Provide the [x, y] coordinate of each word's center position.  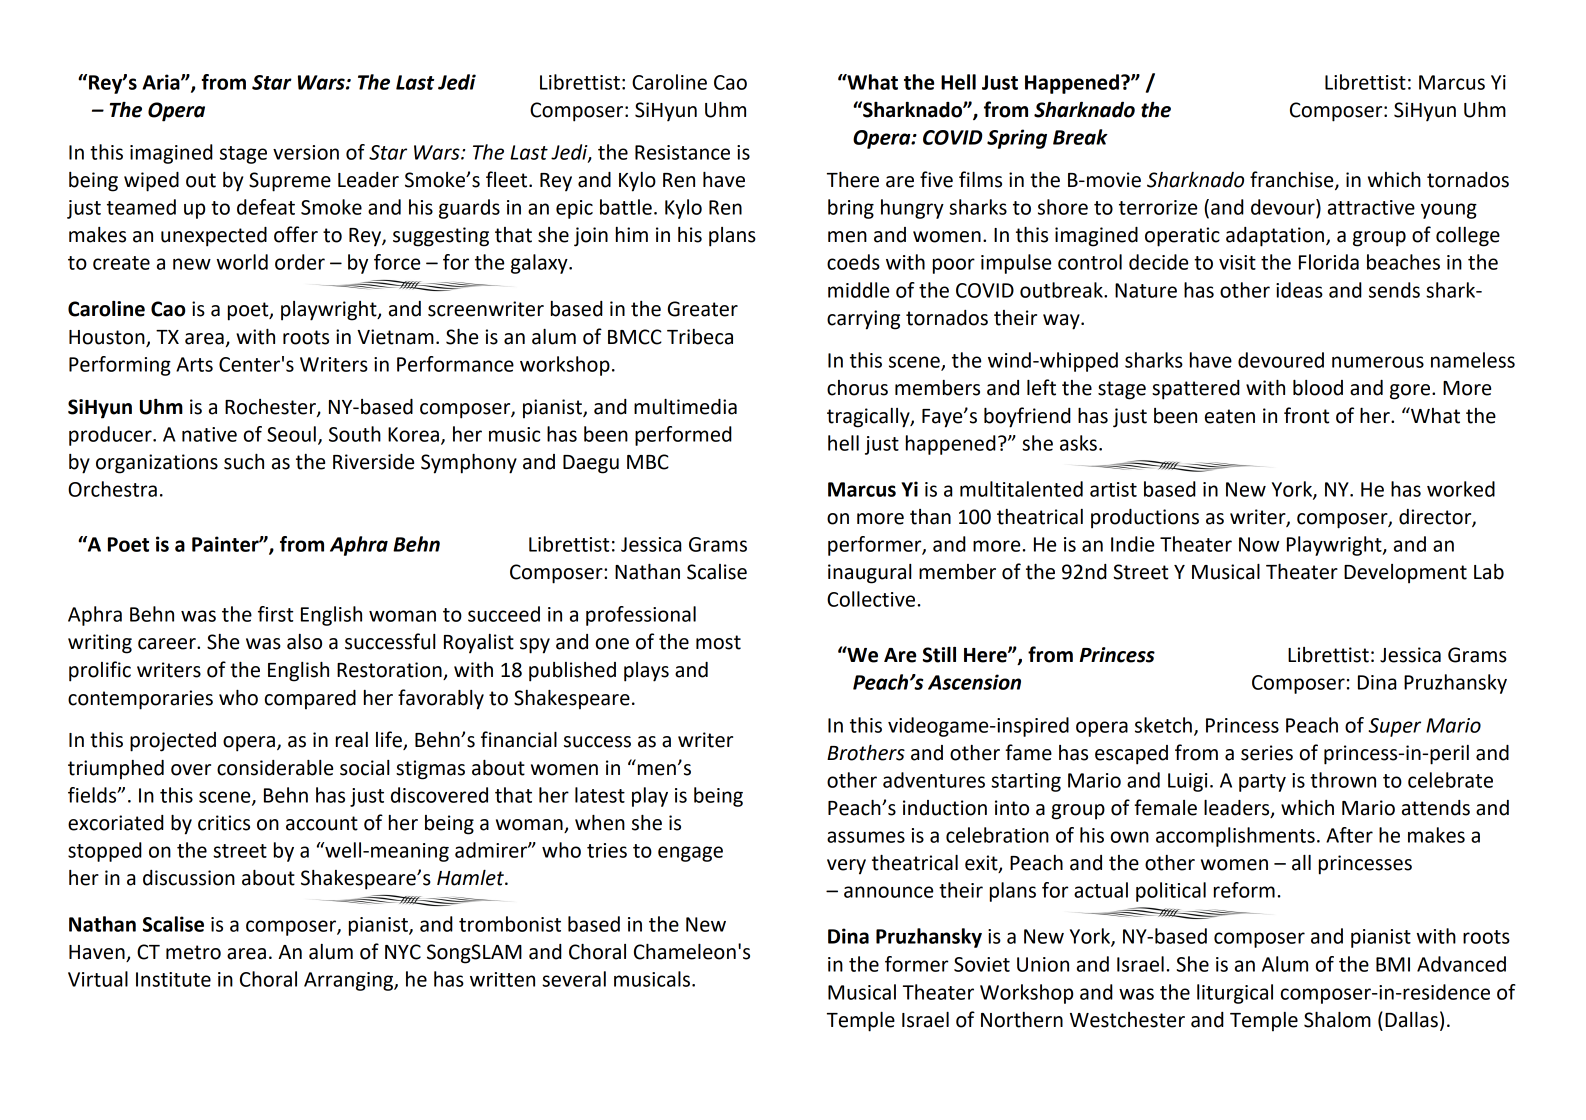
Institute [173, 979]
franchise [1293, 180]
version [306, 152]
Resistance [682, 152]
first [275, 614]
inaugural [869, 574]
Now [1259, 544]
